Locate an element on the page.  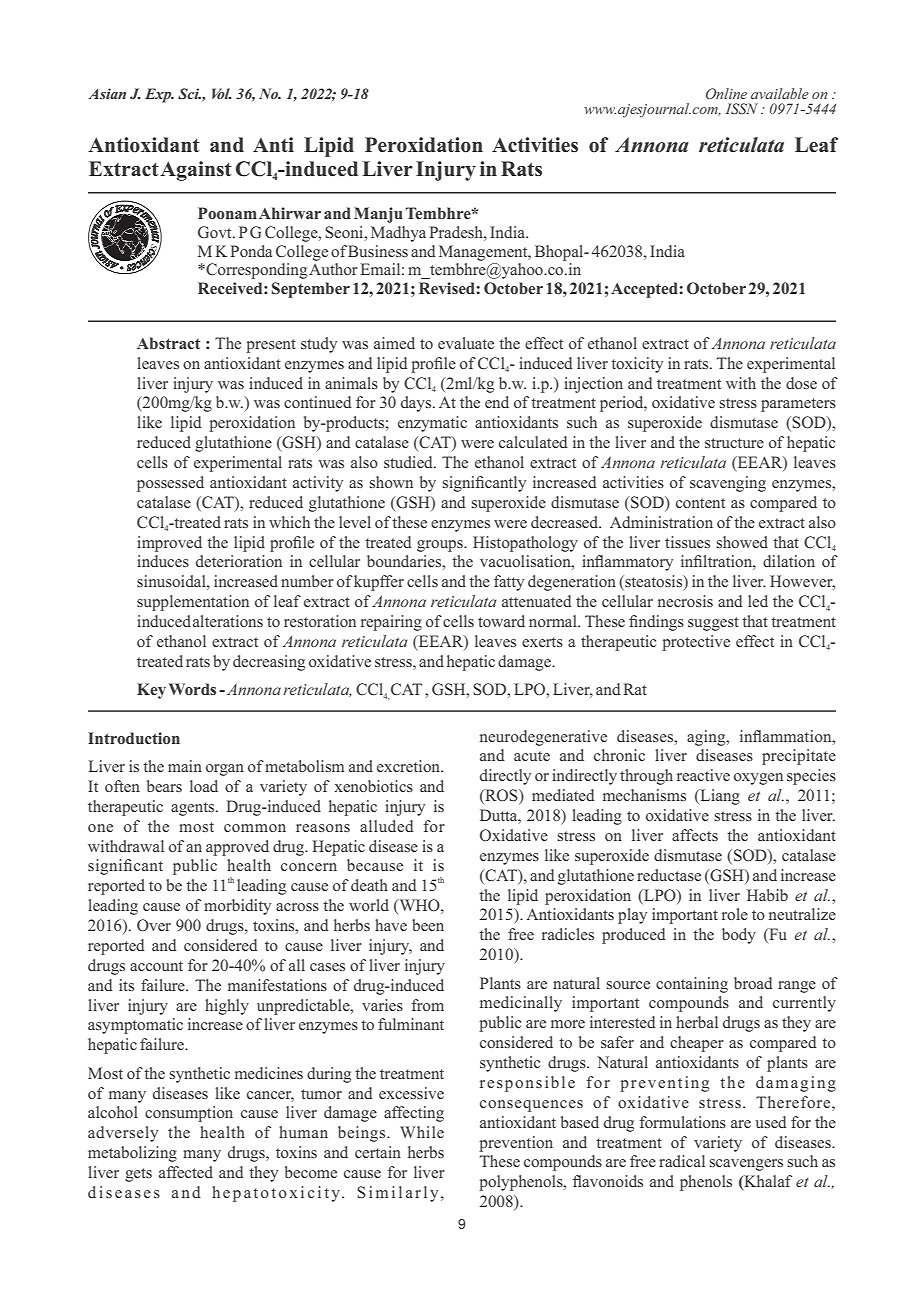
groups is located at coordinates (441, 546).
